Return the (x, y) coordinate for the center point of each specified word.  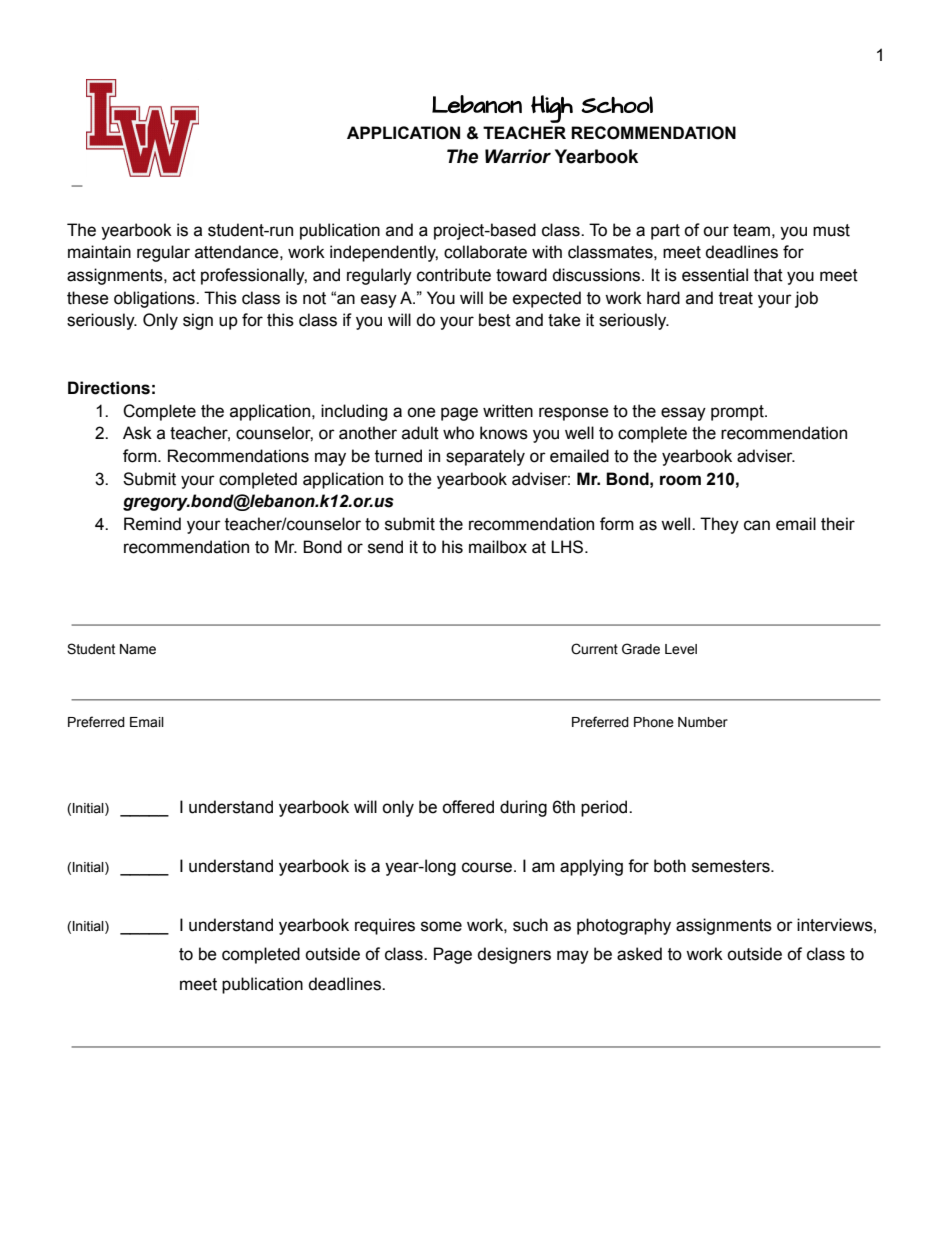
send (385, 547)
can (757, 525)
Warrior (518, 156)
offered (468, 807)
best (495, 320)
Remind (152, 524)
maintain (99, 252)
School (617, 104)
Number (703, 722)
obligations (155, 299)
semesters (732, 866)
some (441, 926)
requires (385, 926)
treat (736, 298)
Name (138, 649)
